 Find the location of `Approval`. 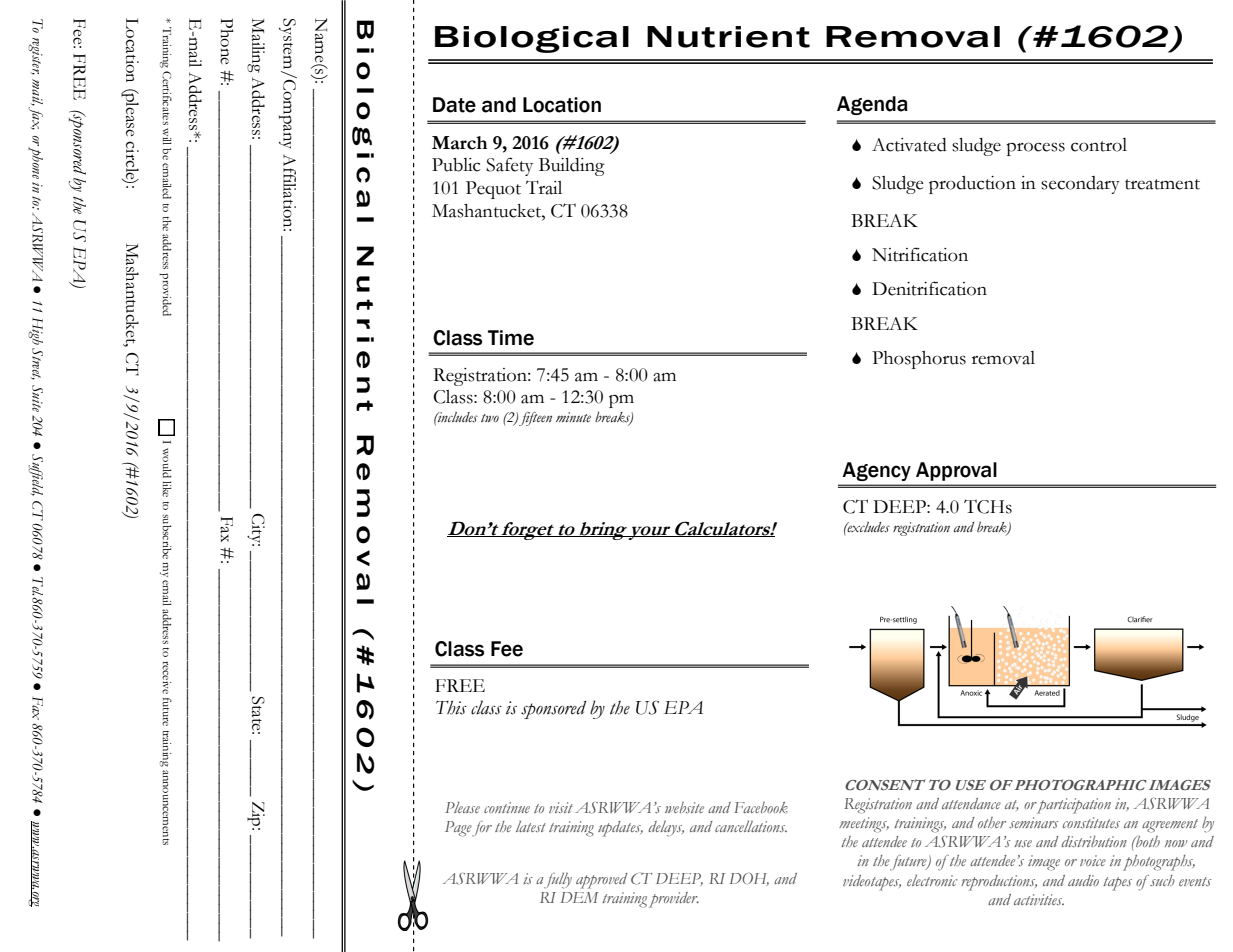

Approval is located at coordinates (956, 471).
